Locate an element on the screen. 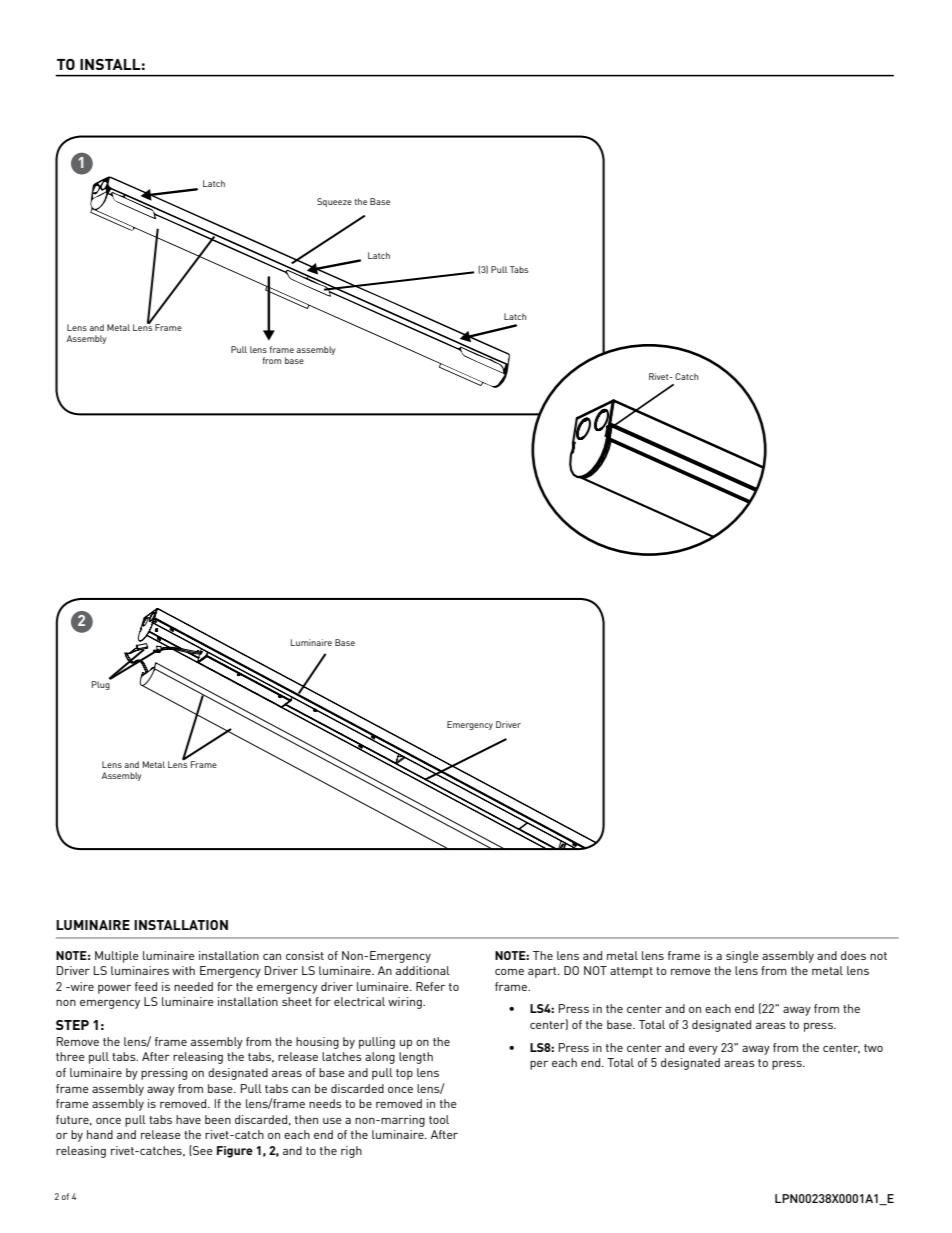 This screenshot has width=952, height=1233. Squeeze is located at coordinates (334, 202).
